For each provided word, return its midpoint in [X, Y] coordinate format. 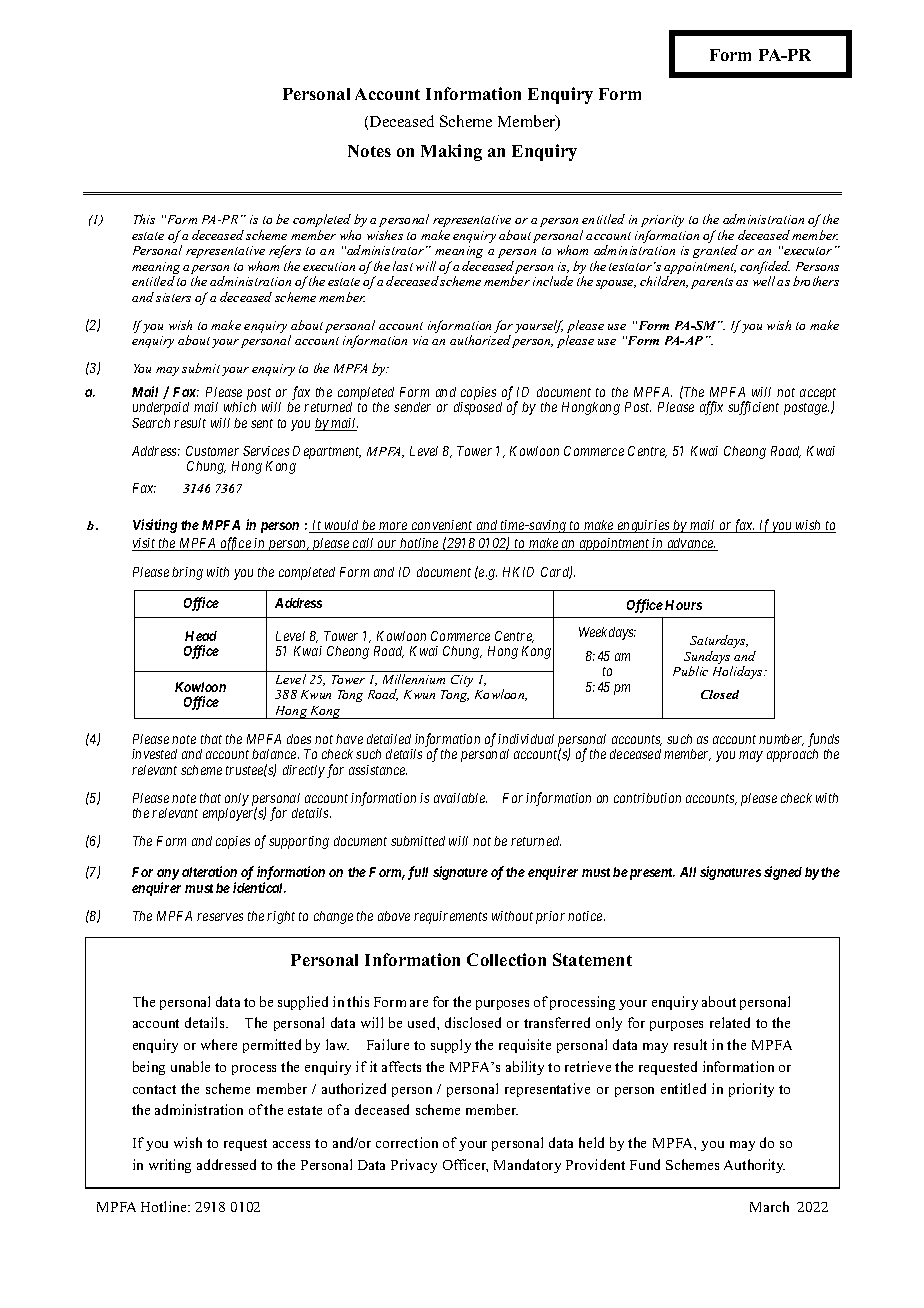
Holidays [739, 672]
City [462, 681]
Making [451, 152]
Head [201, 636]
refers [285, 251]
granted [715, 251]
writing [170, 1166]
